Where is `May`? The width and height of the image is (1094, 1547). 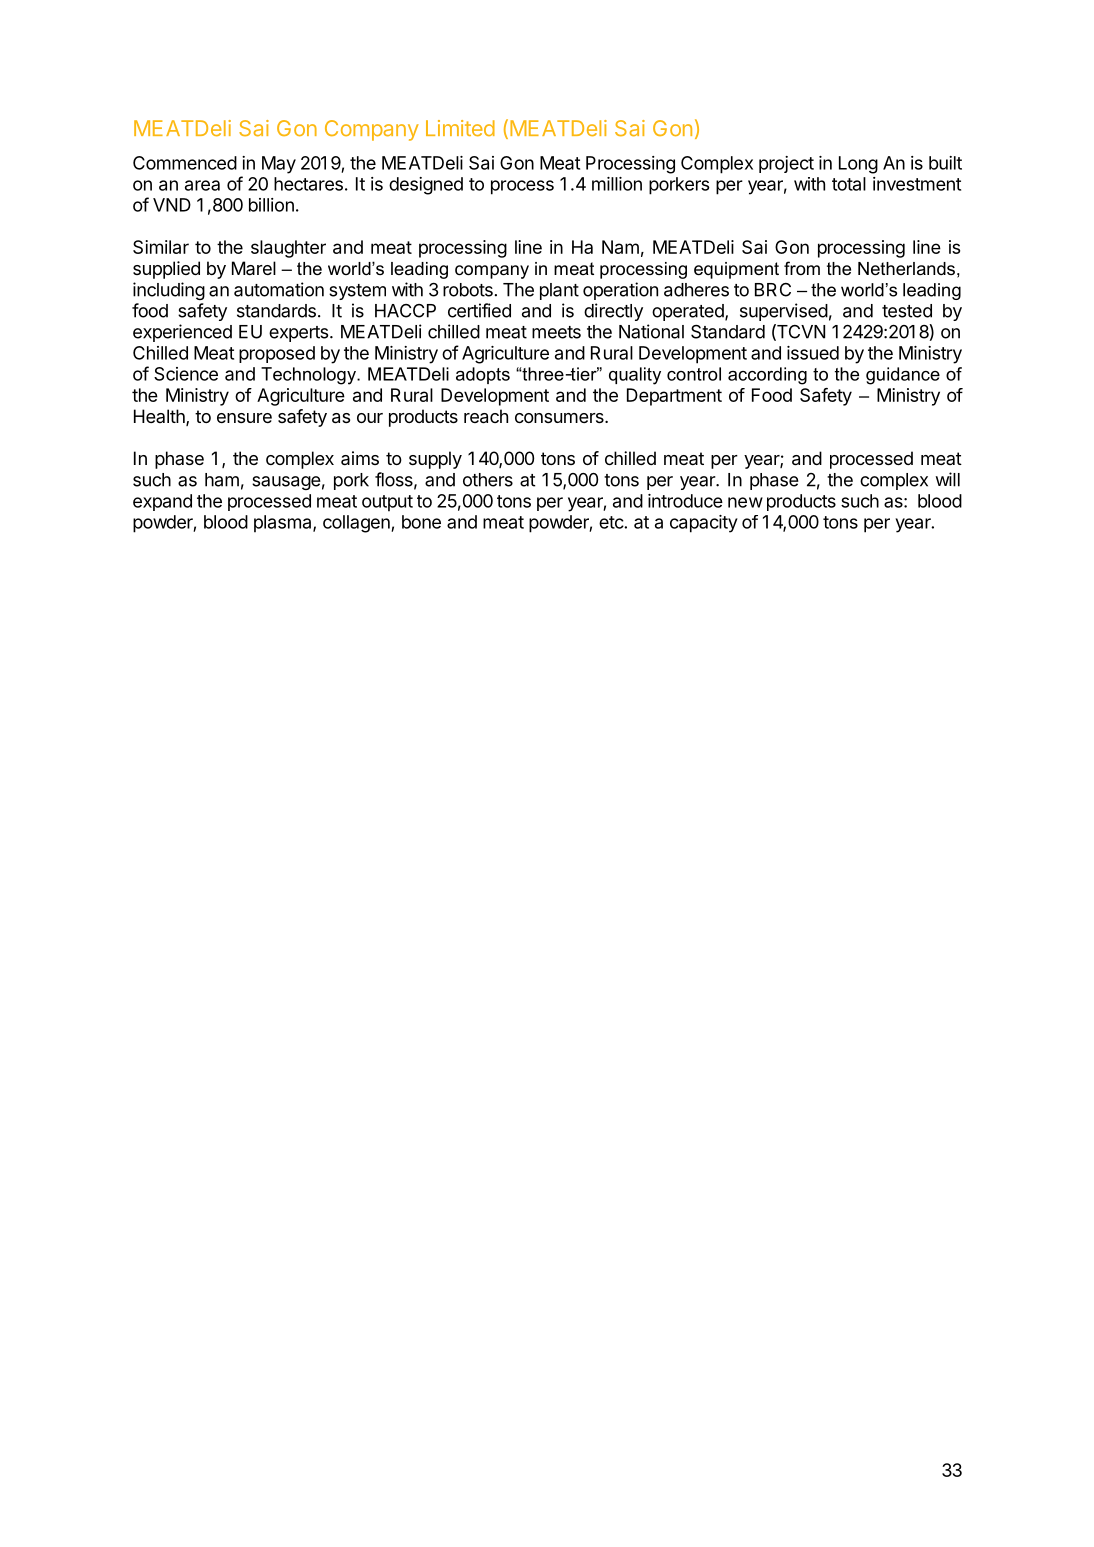
May is located at coordinates (279, 165).
